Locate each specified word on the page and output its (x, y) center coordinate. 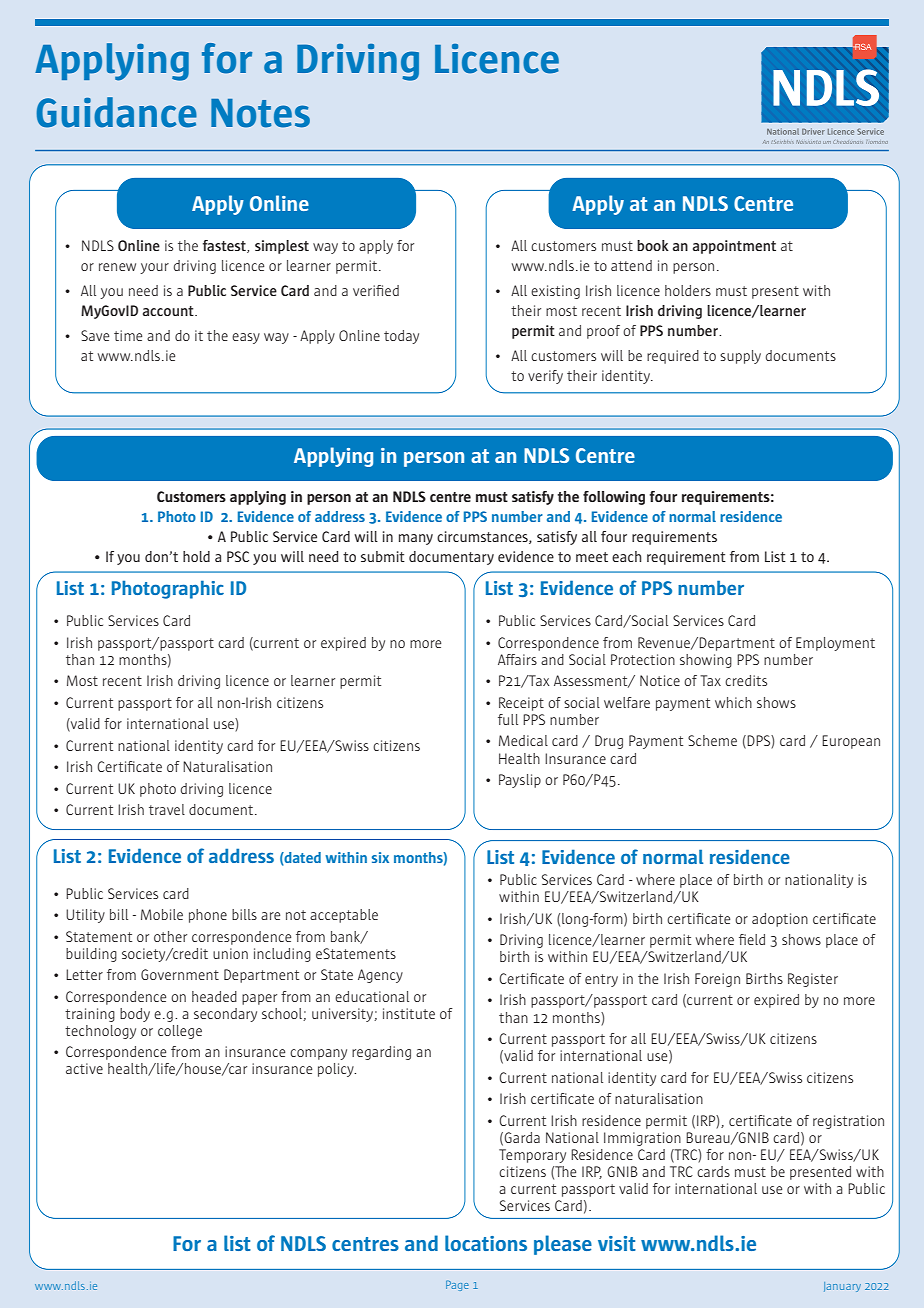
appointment (734, 247)
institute (409, 1013)
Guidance (116, 112)
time (128, 335)
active (84, 1068)
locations (486, 1243)
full (508, 719)
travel (167, 809)
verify (545, 377)
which (733, 702)
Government (180, 974)
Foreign (717, 980)
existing (555, 292)
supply (740, 357)
